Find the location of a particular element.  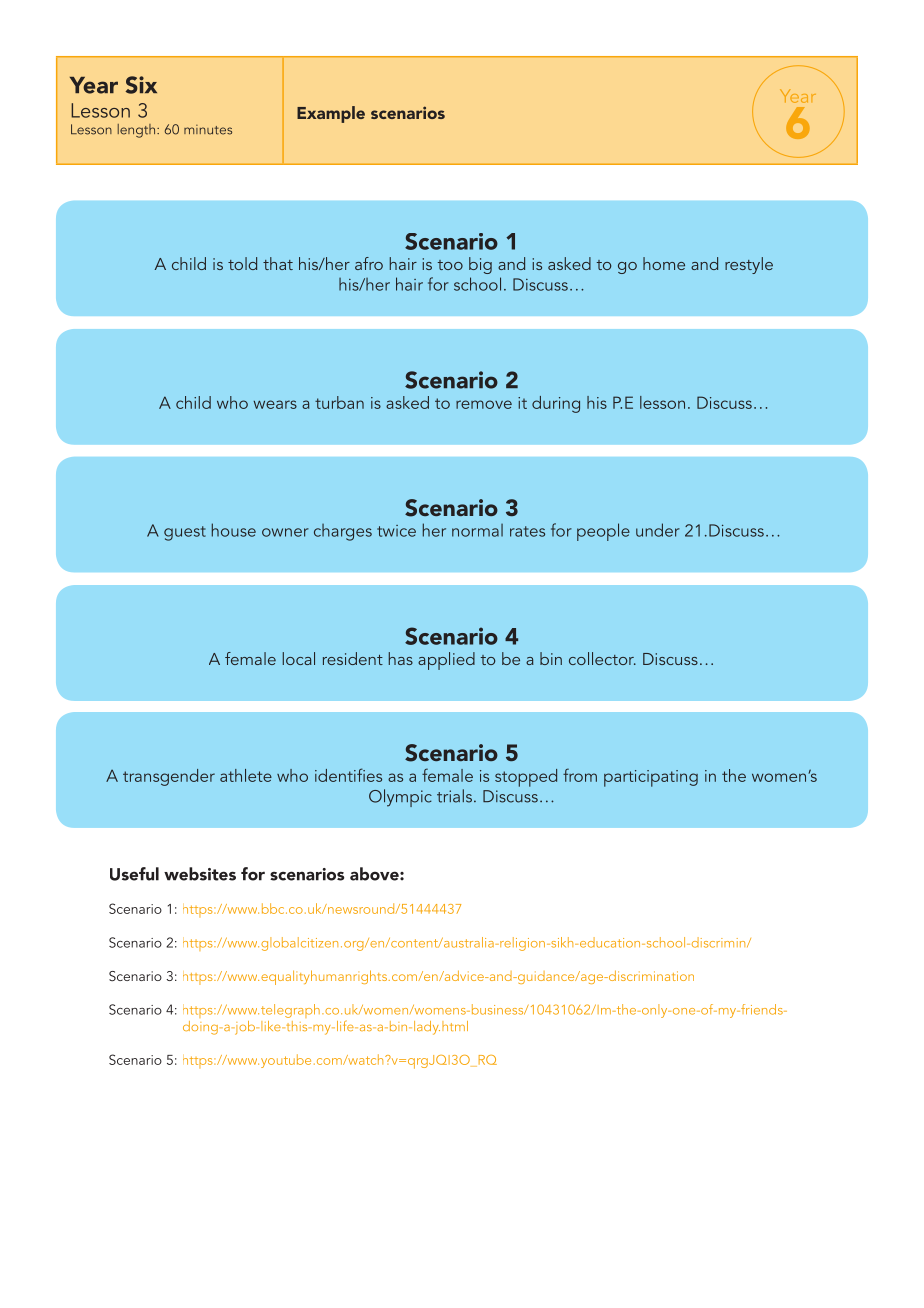

during is located at coordinates (556, 404).
